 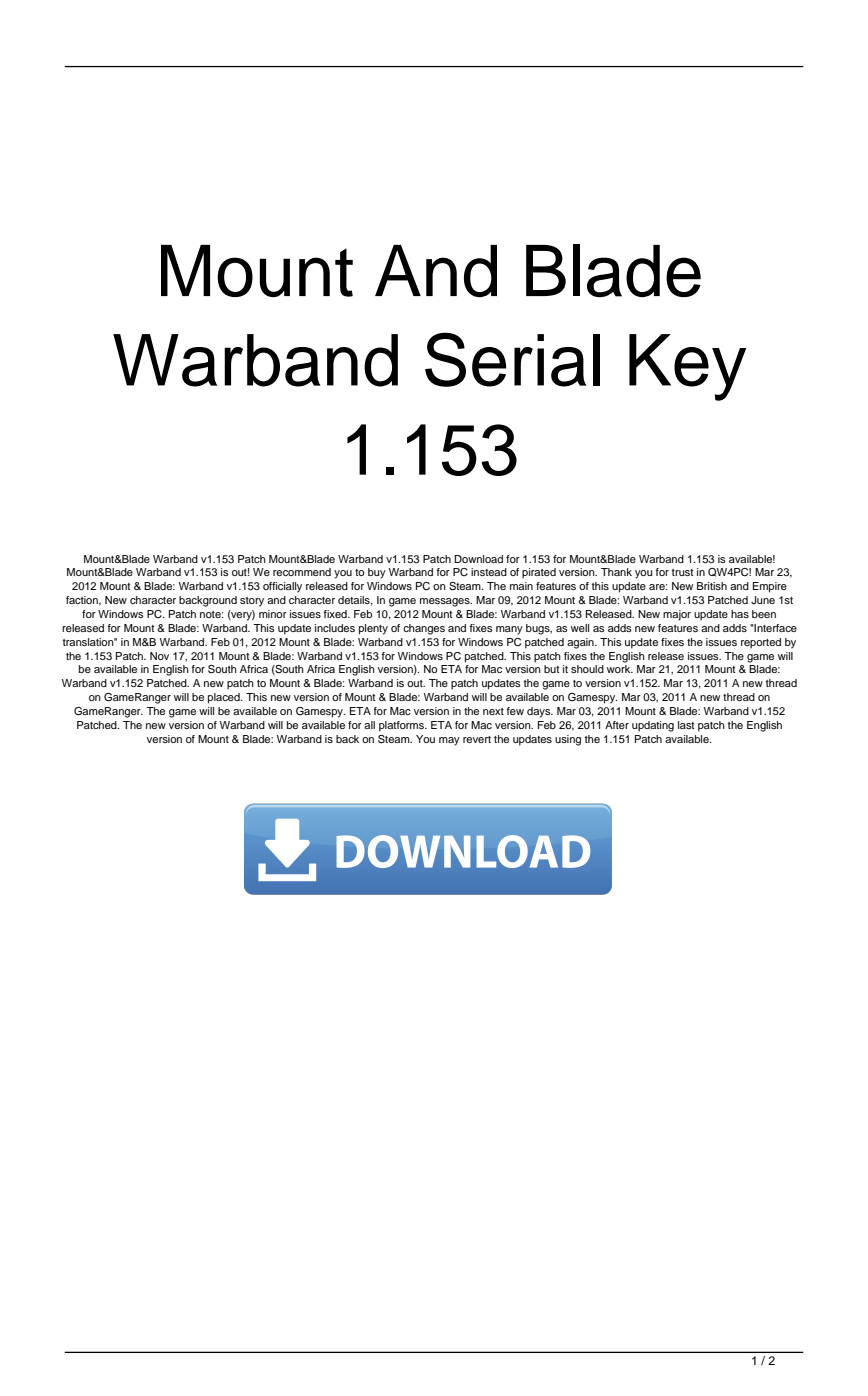 What do you see at coordinates (478, 559) in the screenshot?
I see `Download` at bounding box center [478, 559].
